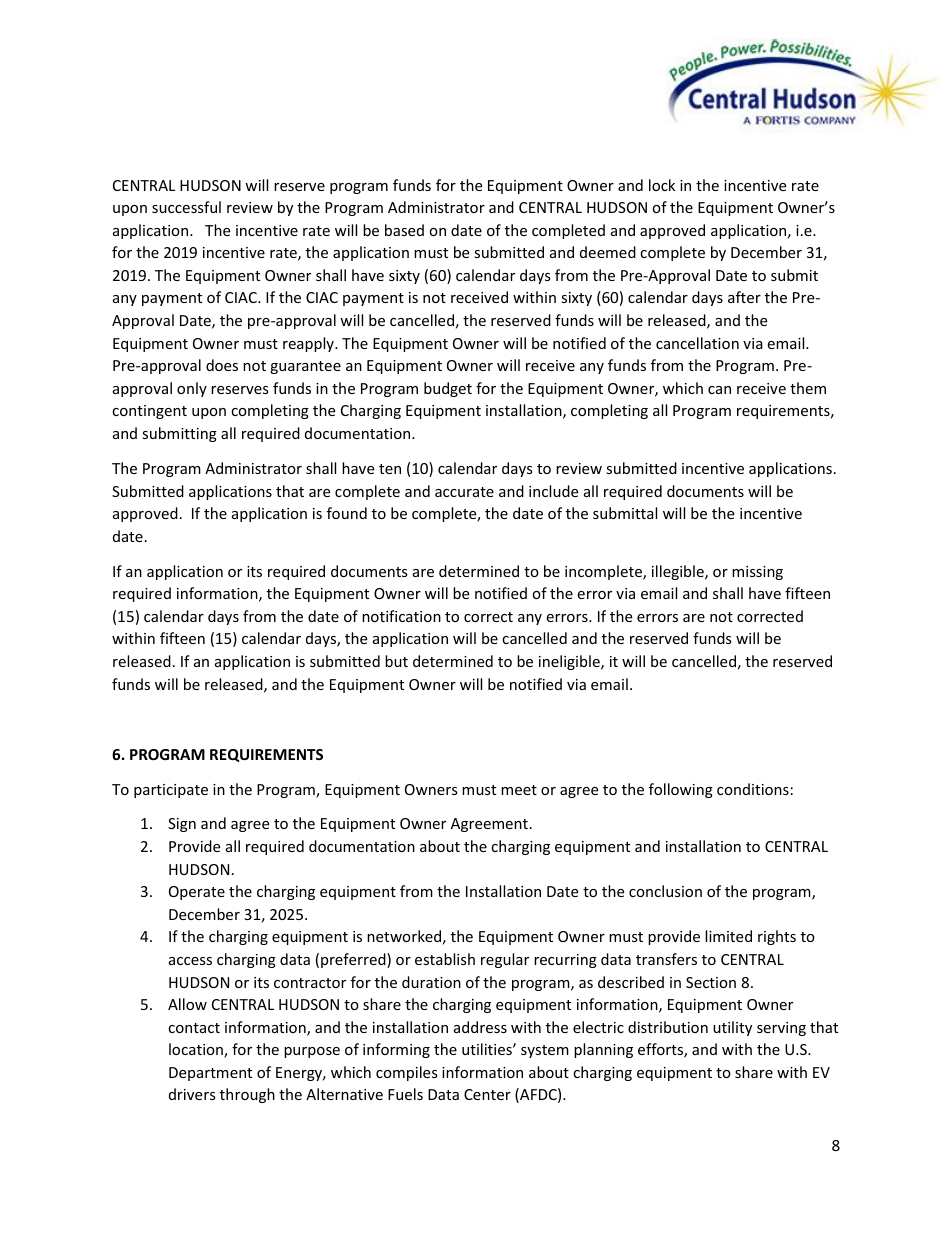 The image size is (952, 1233). I want to click on Center, so click(487, 1094).
